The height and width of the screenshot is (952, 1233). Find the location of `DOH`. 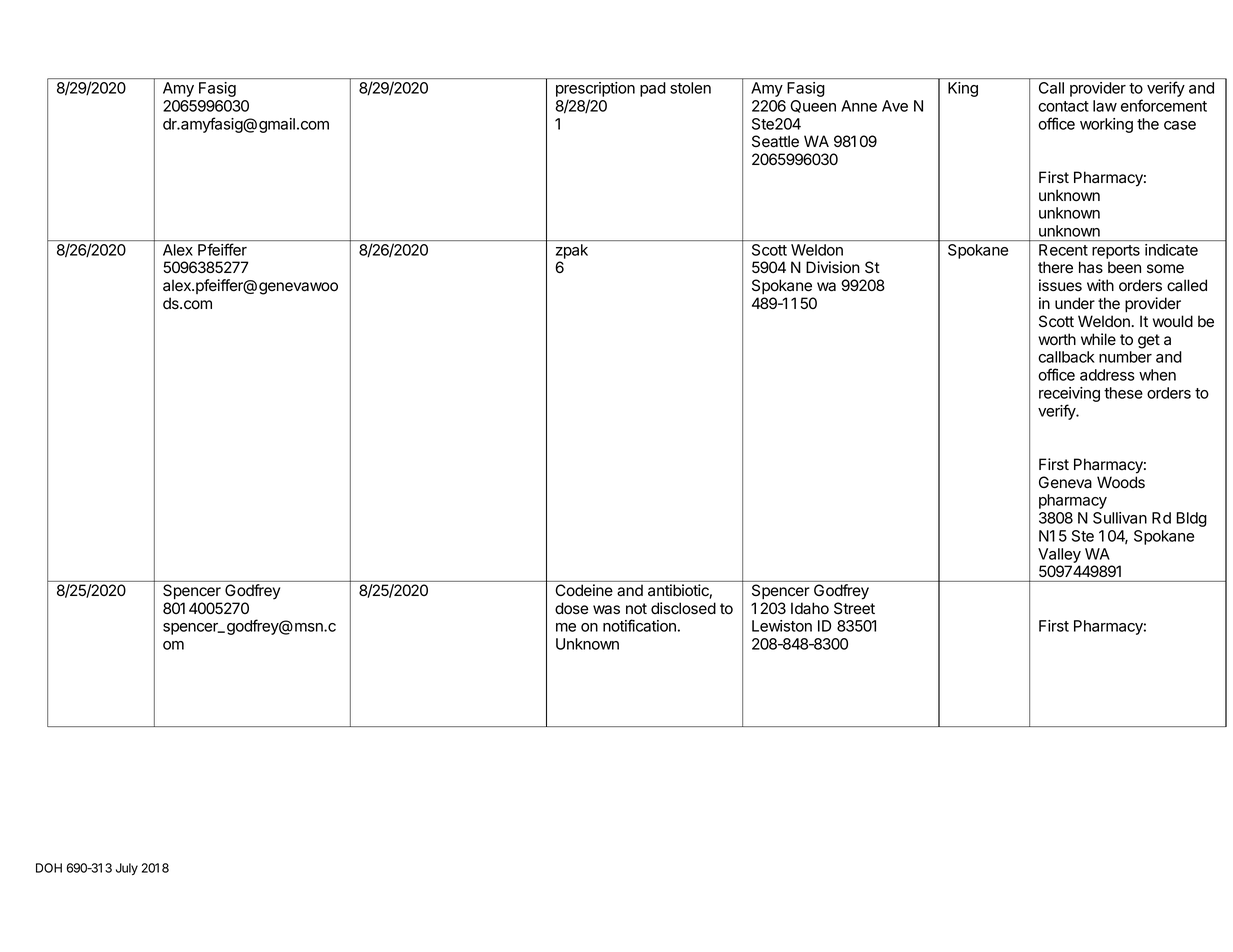

DOH is located at coordinates (49, 868).
